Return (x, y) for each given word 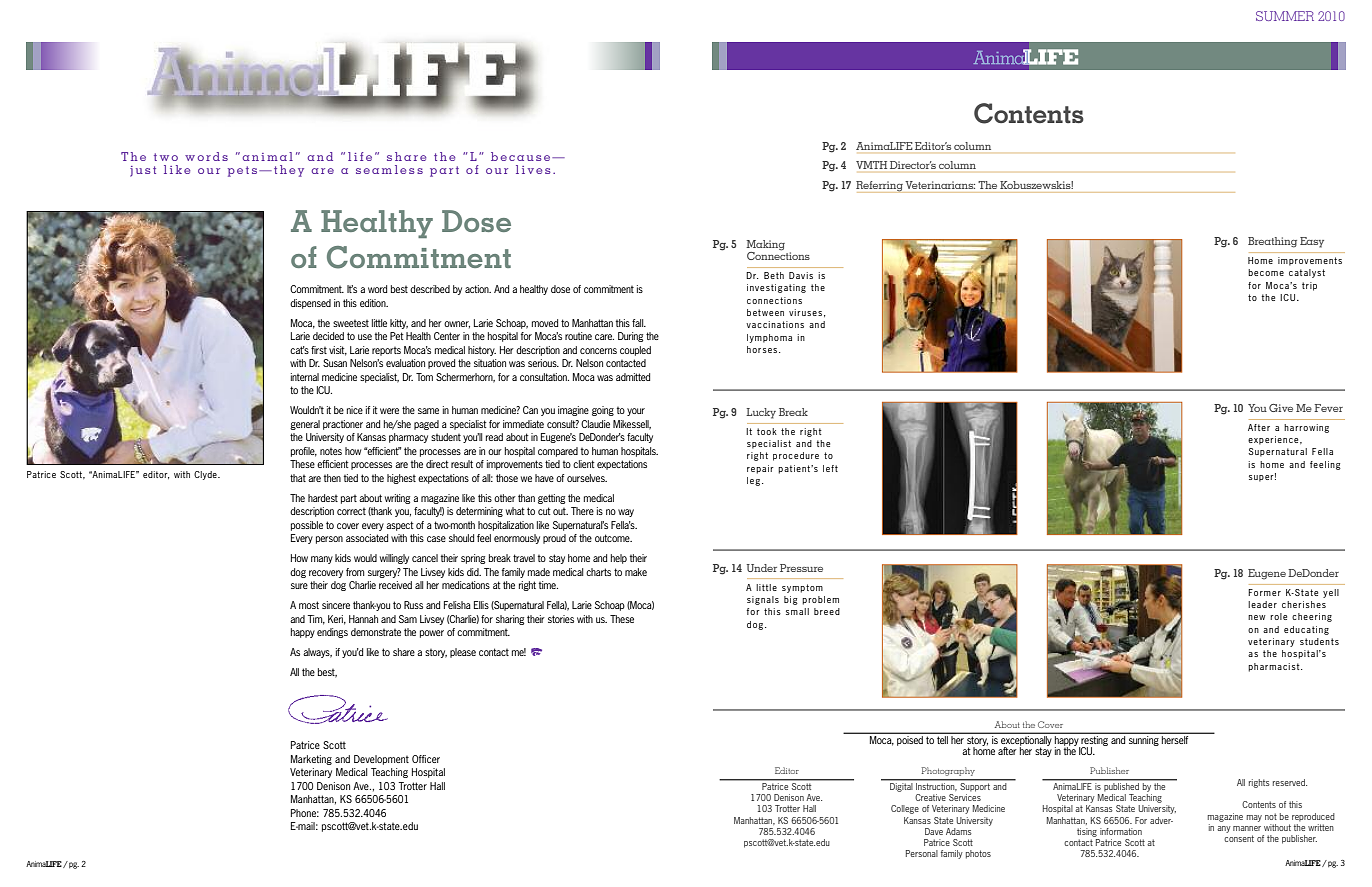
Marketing (311, 760)
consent (1239, 838)
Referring (880, 187)
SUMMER (1285, 16)
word (377, 289)
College (905, 809)
